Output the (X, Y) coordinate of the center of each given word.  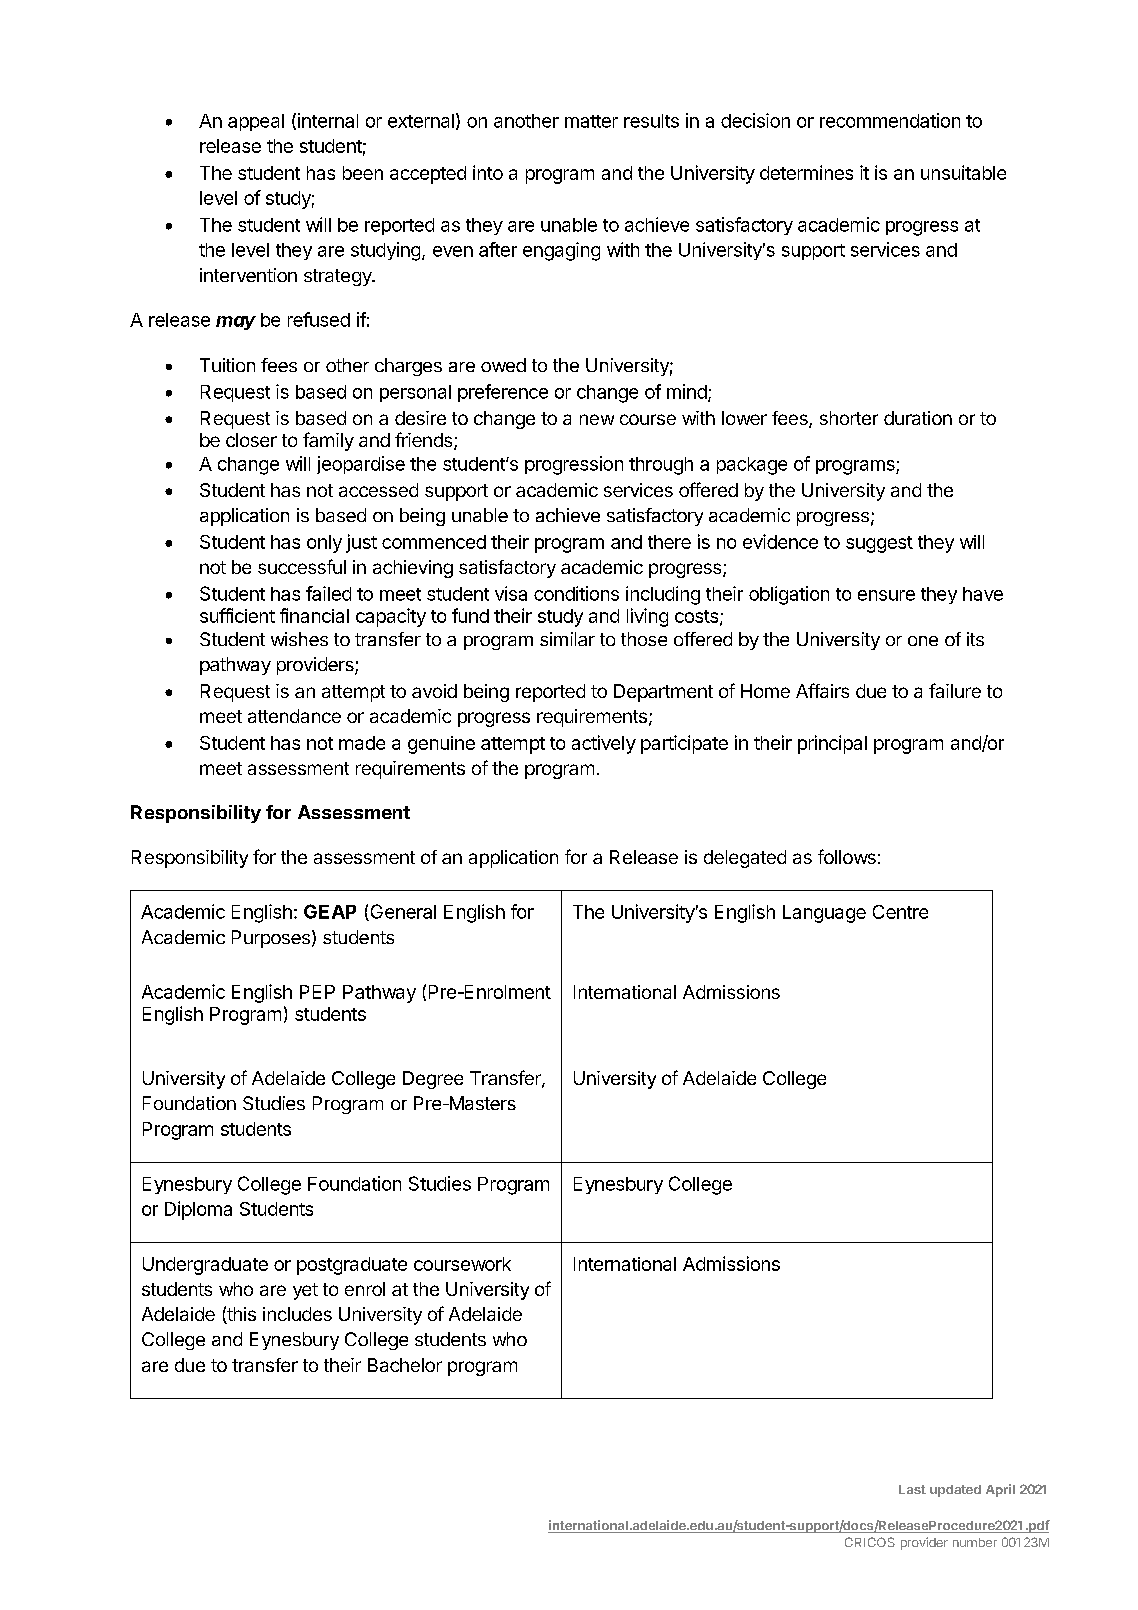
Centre (900, 912)
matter (591, 121)
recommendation (890, 120)
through (661, 466)
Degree (433, 1080)
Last (912, 1489)
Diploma (198, 1210)
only (324, 544)
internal (328, 120)
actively (604, 744)
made (362, 743)
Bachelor (405, 1365)
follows (847, 856)
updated (955, 1491)
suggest (879, 544)
